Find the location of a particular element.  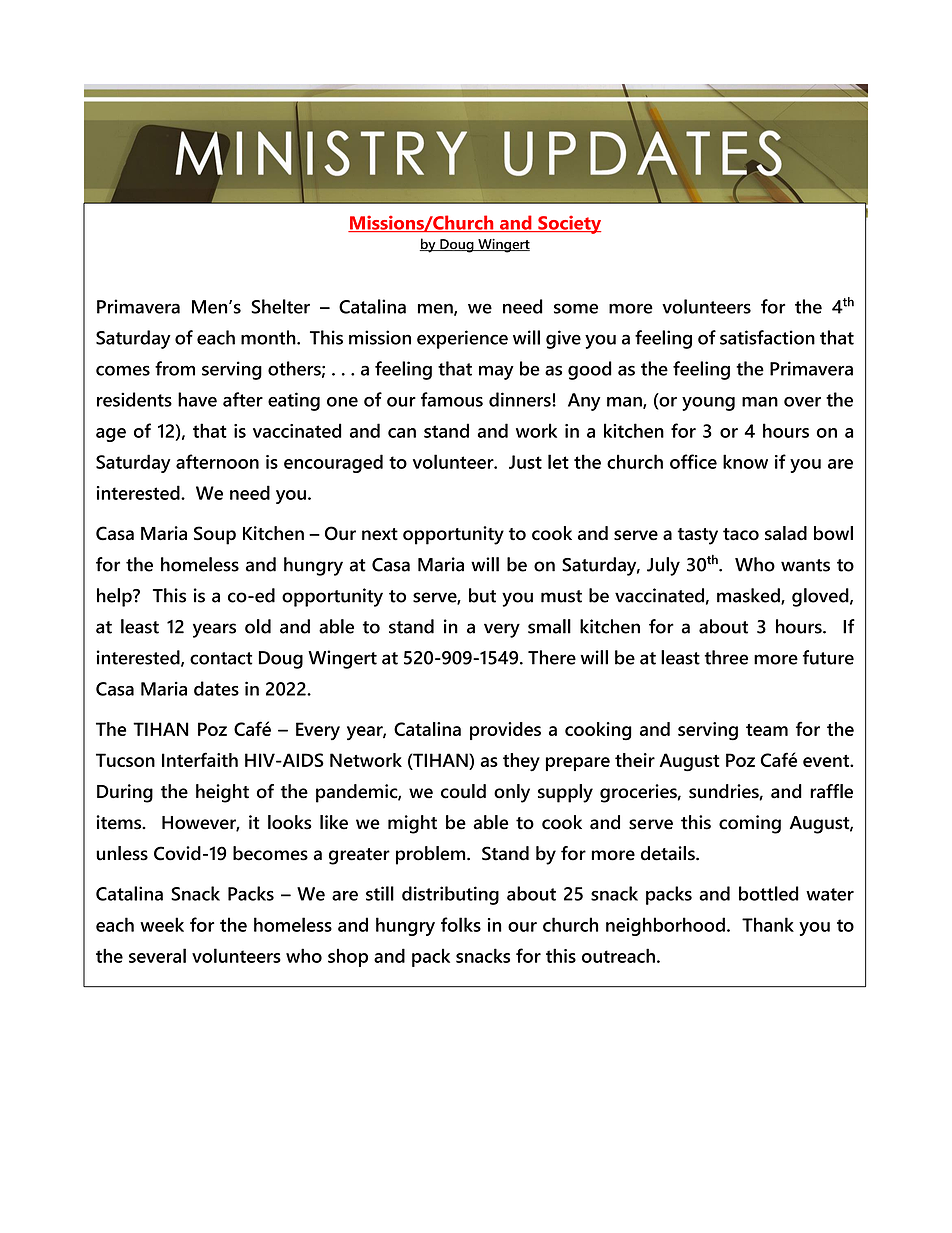

week is located at coordinates (162, 924).
